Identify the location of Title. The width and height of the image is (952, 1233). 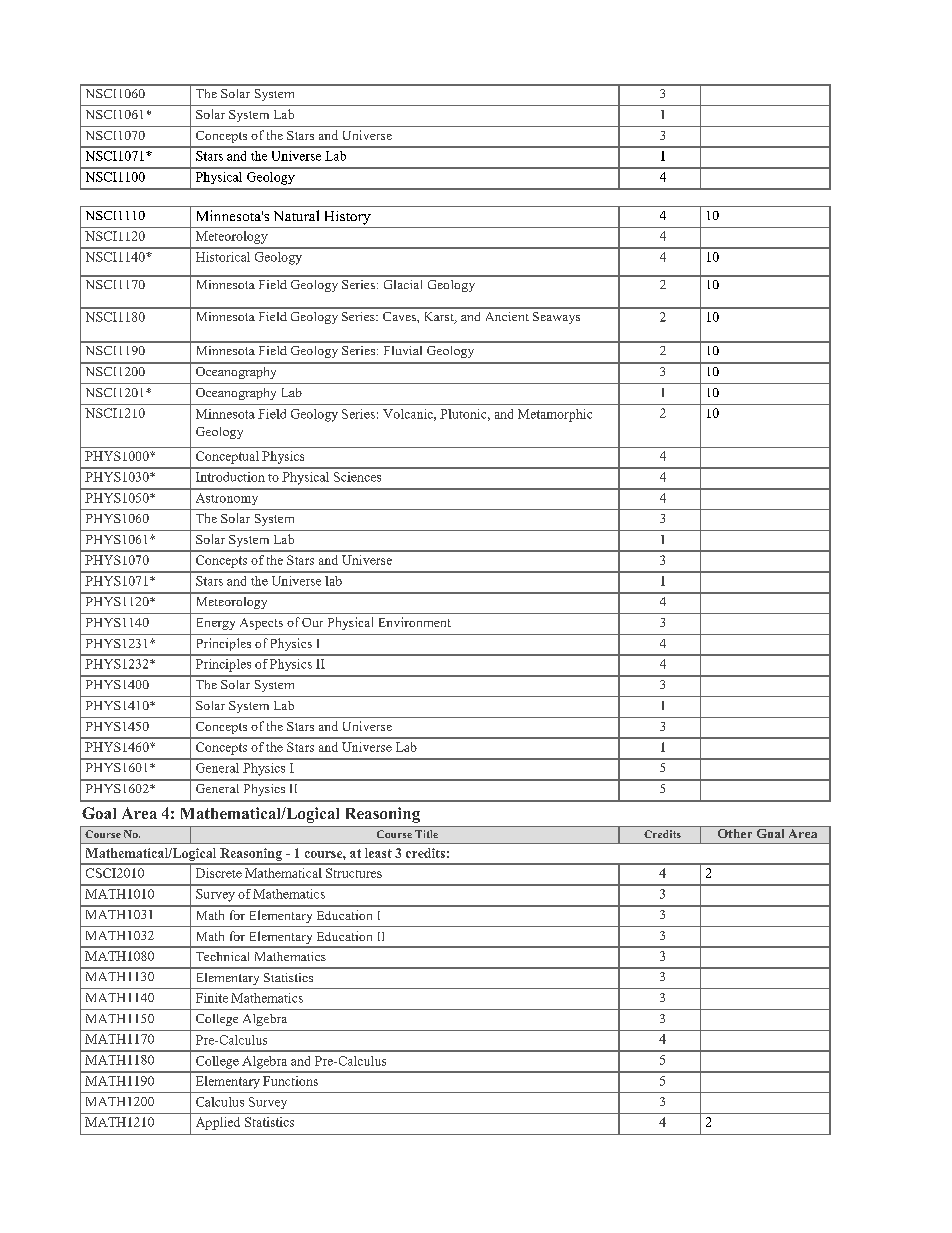
(426, 834).
